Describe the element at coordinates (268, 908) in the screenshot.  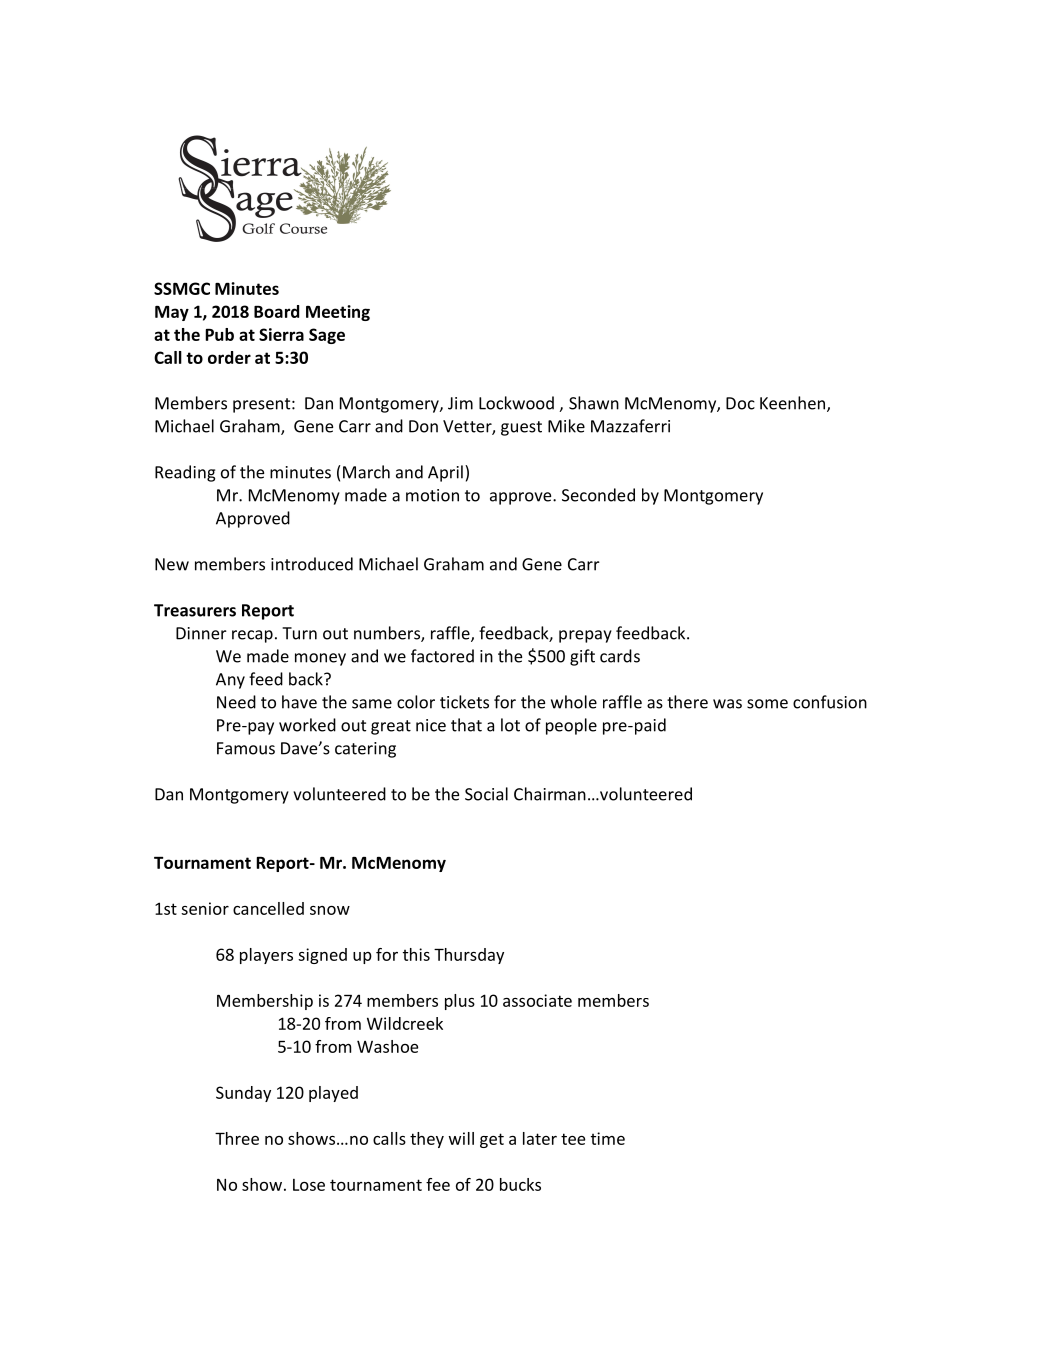
I see `cancelled` at that location.
